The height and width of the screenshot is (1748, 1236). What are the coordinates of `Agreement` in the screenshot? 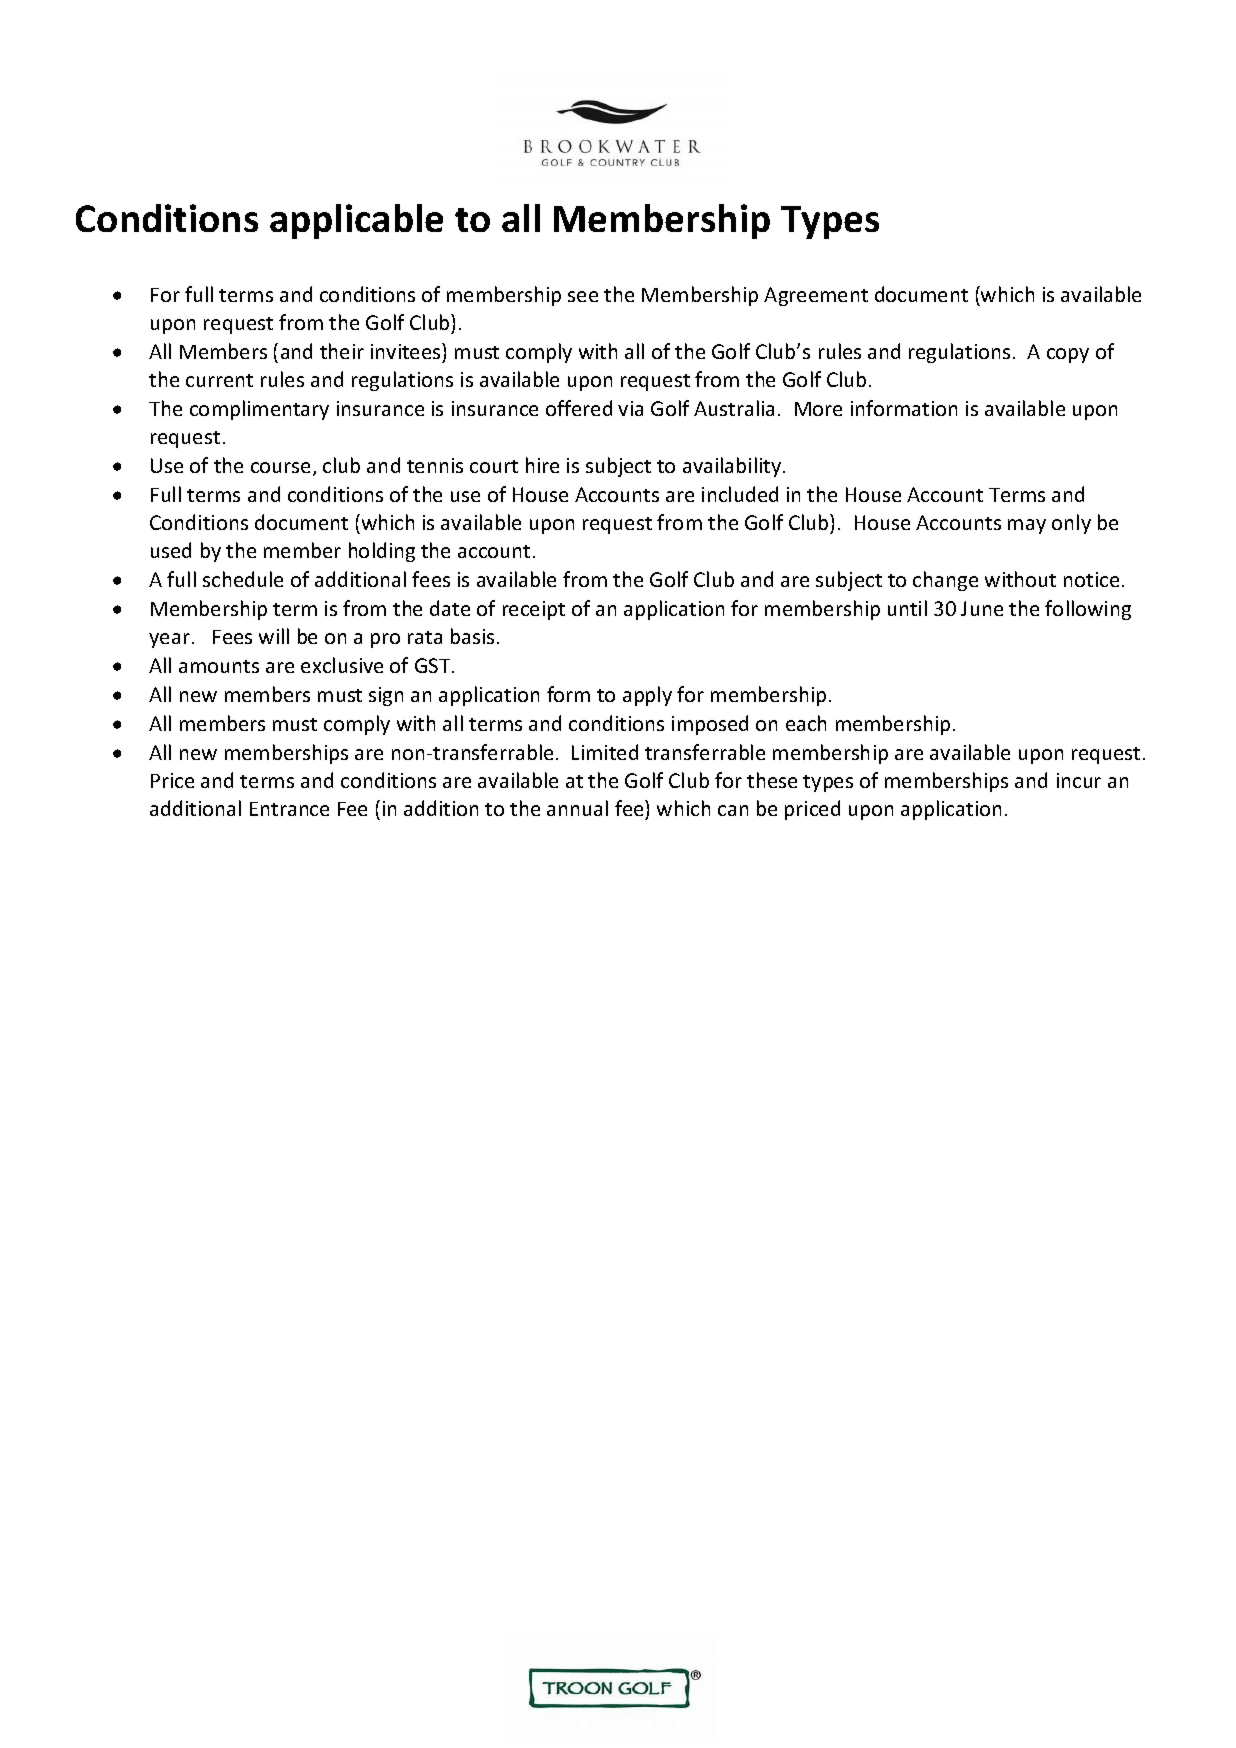 It's located at (816, 296).
